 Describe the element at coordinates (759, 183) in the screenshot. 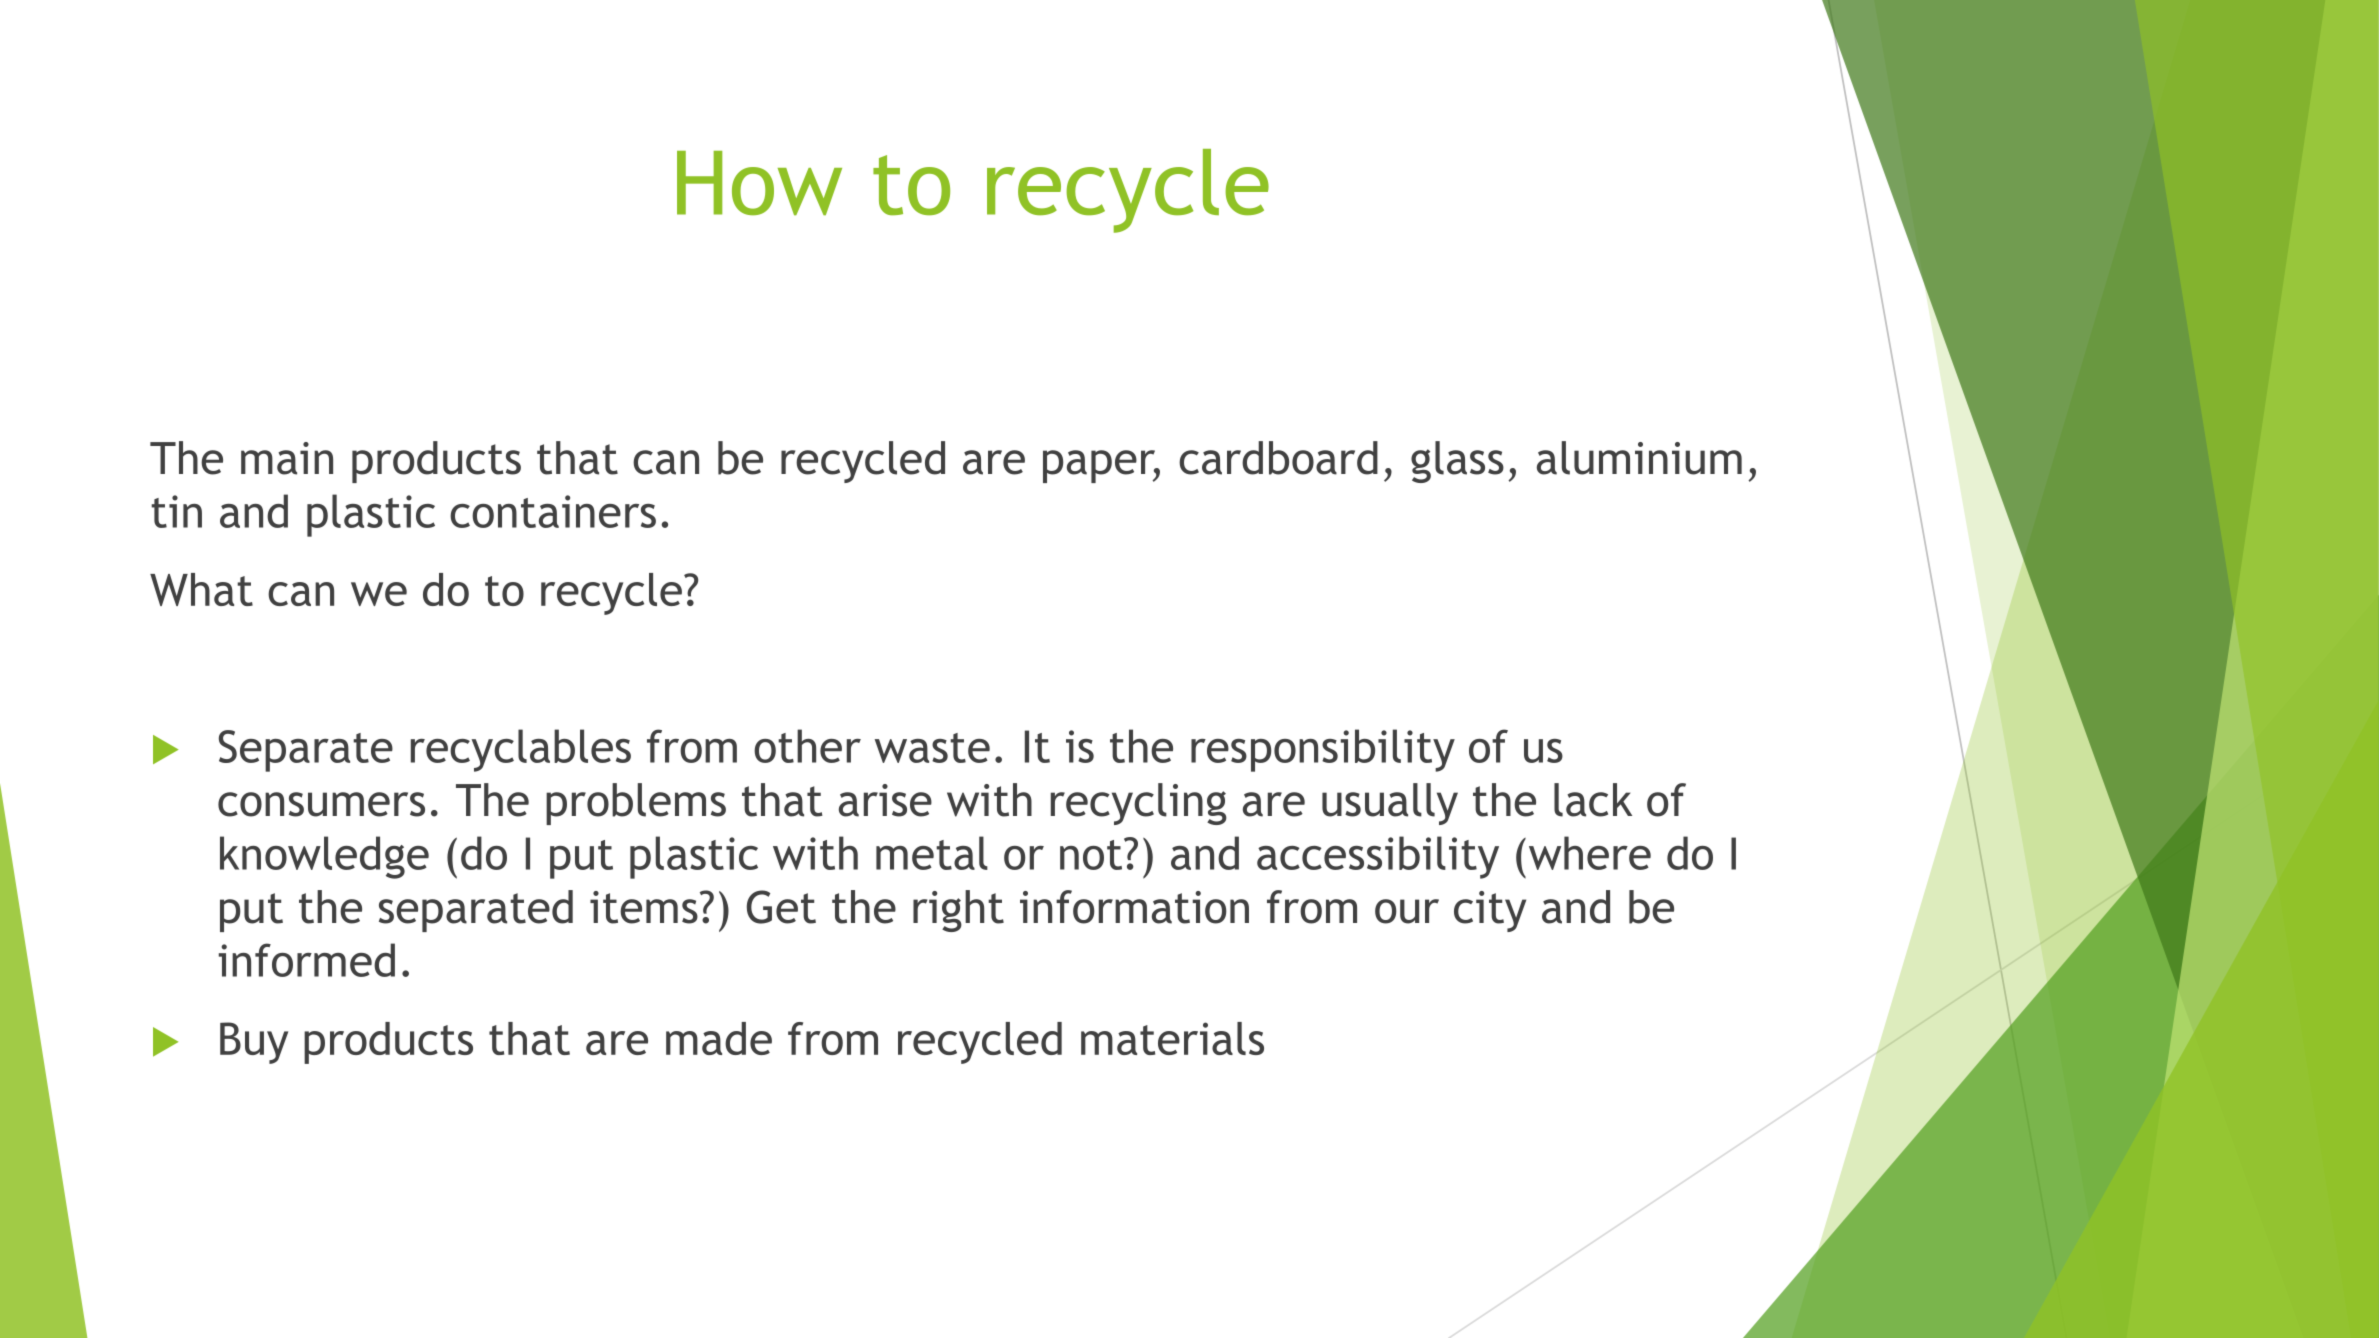

I see `How` at that location.
